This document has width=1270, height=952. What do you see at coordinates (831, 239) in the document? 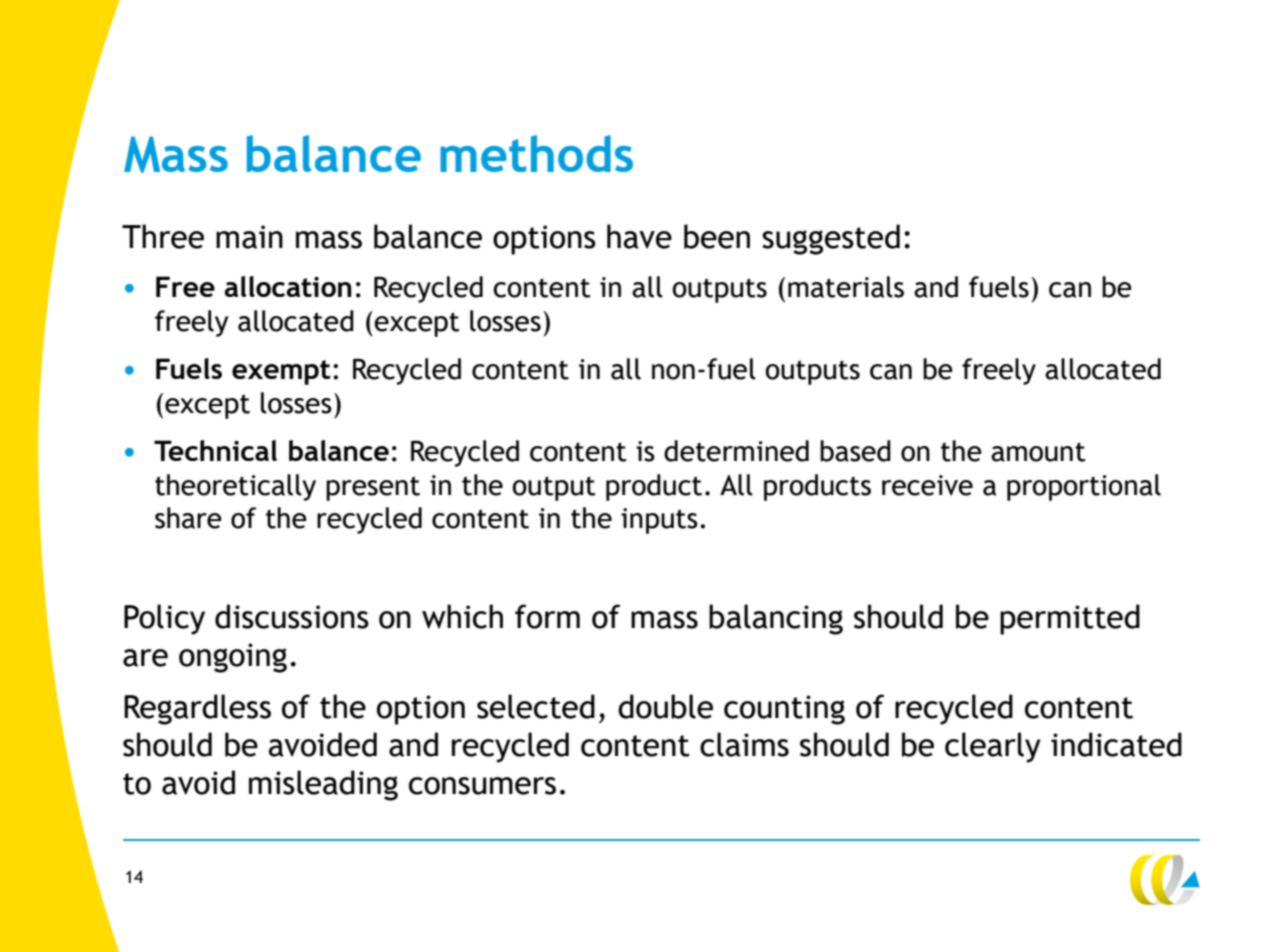
I see `suggested` at bounding box center [831, 239].
